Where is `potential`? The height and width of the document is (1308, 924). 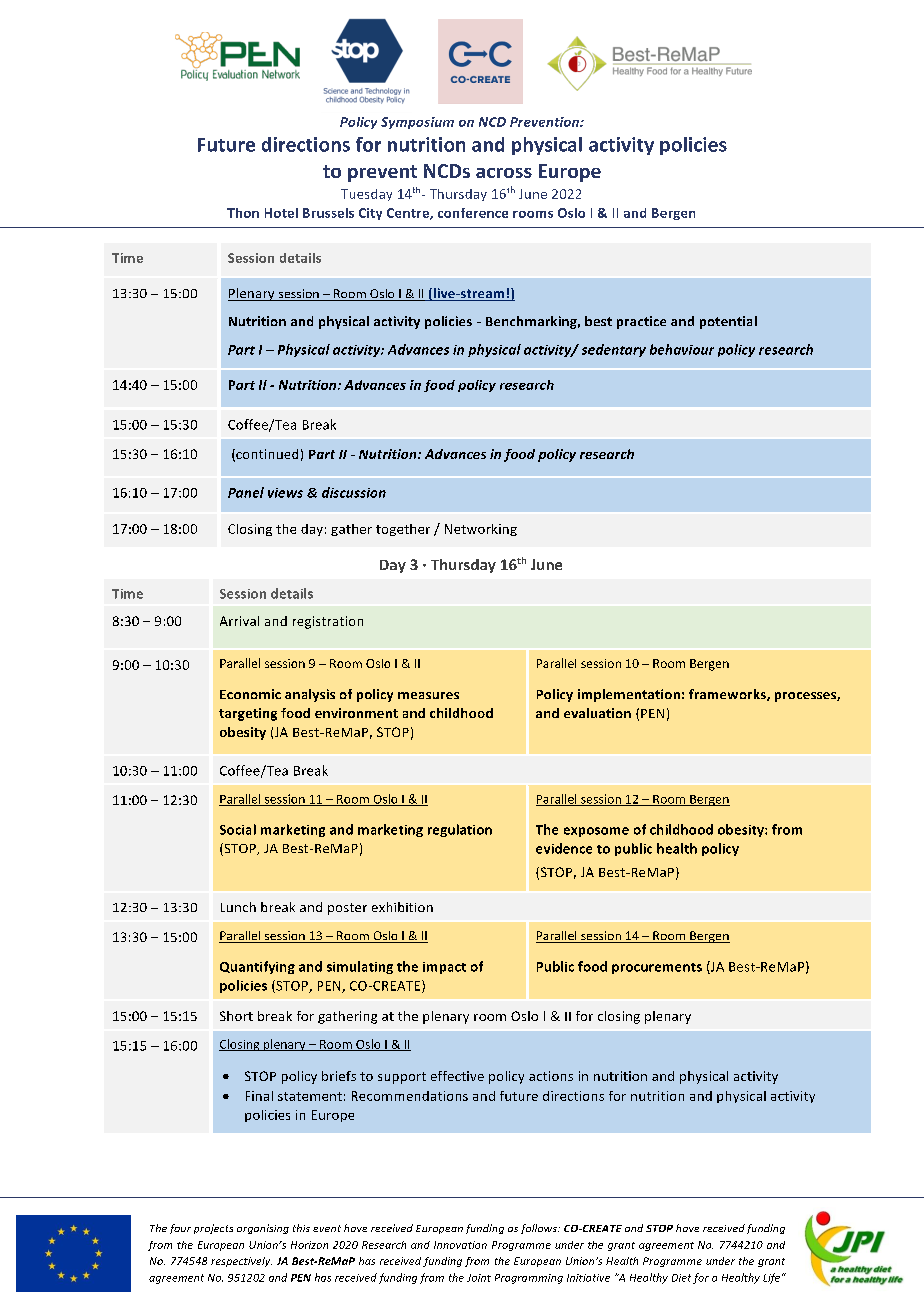
potential is located at coordinates (728, 322).
